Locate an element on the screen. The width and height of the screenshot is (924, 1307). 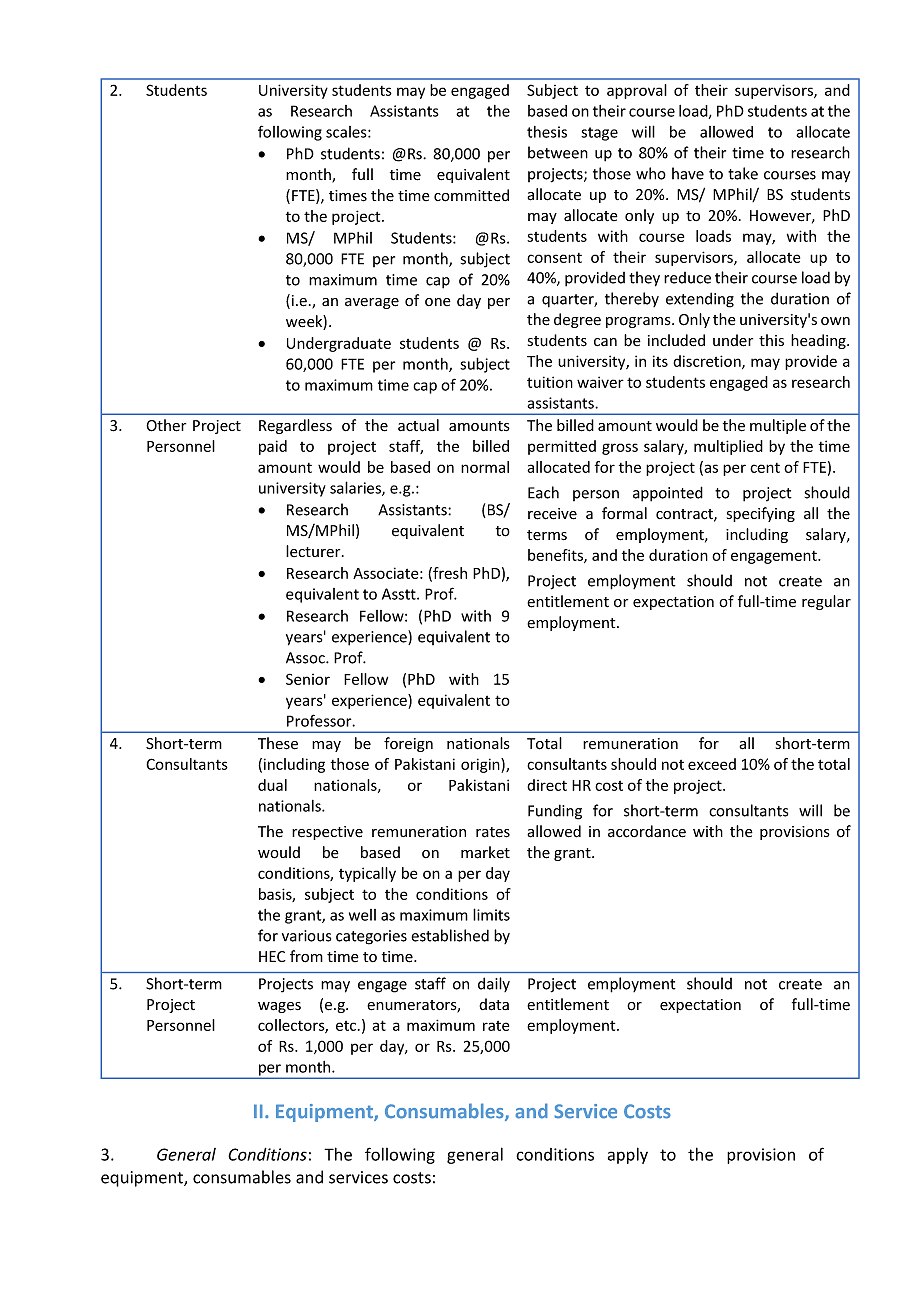
benefits is located at coordinates (556, 556).
